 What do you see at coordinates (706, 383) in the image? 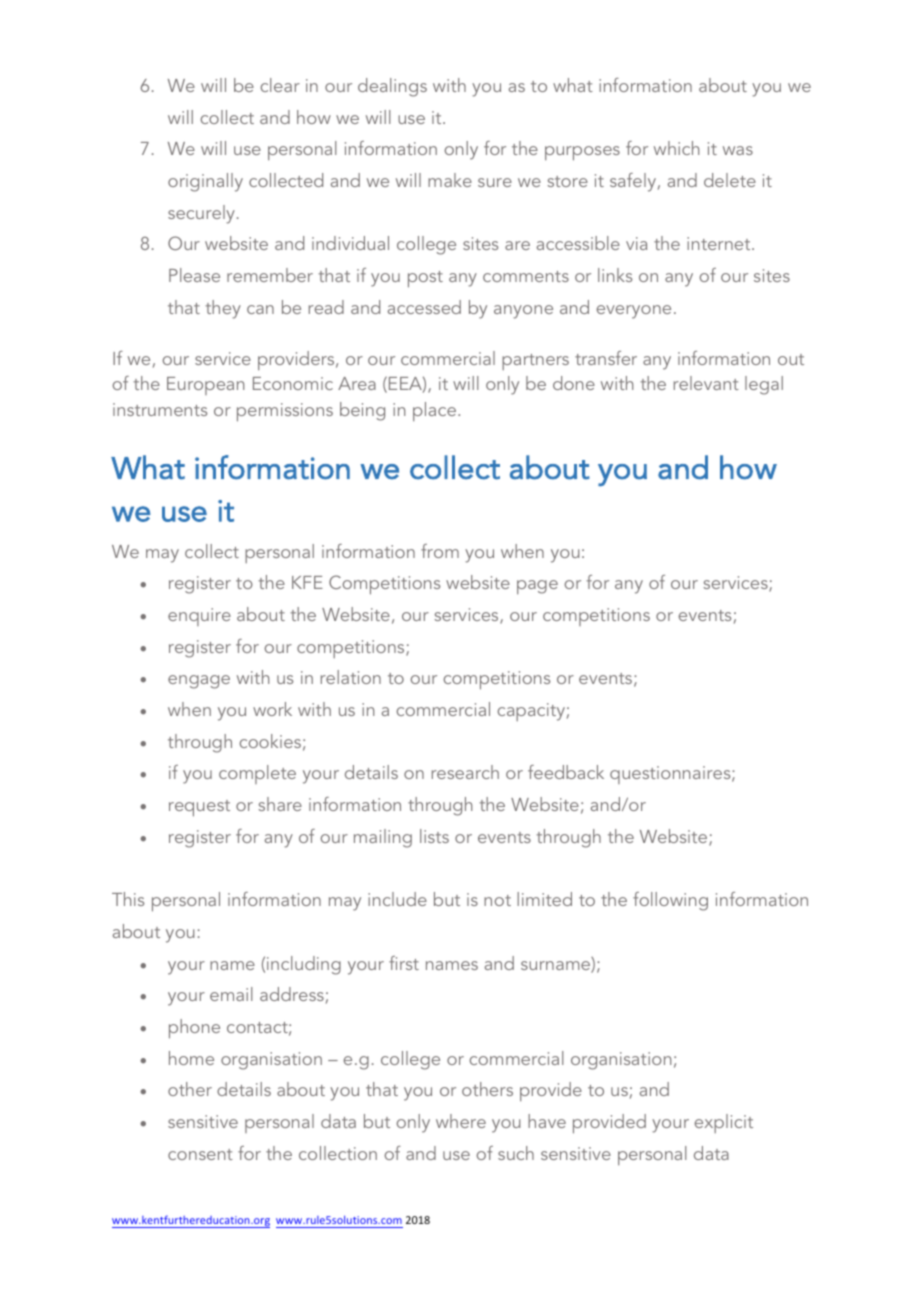
I see `relevant` at bounding box center [706, 383].
